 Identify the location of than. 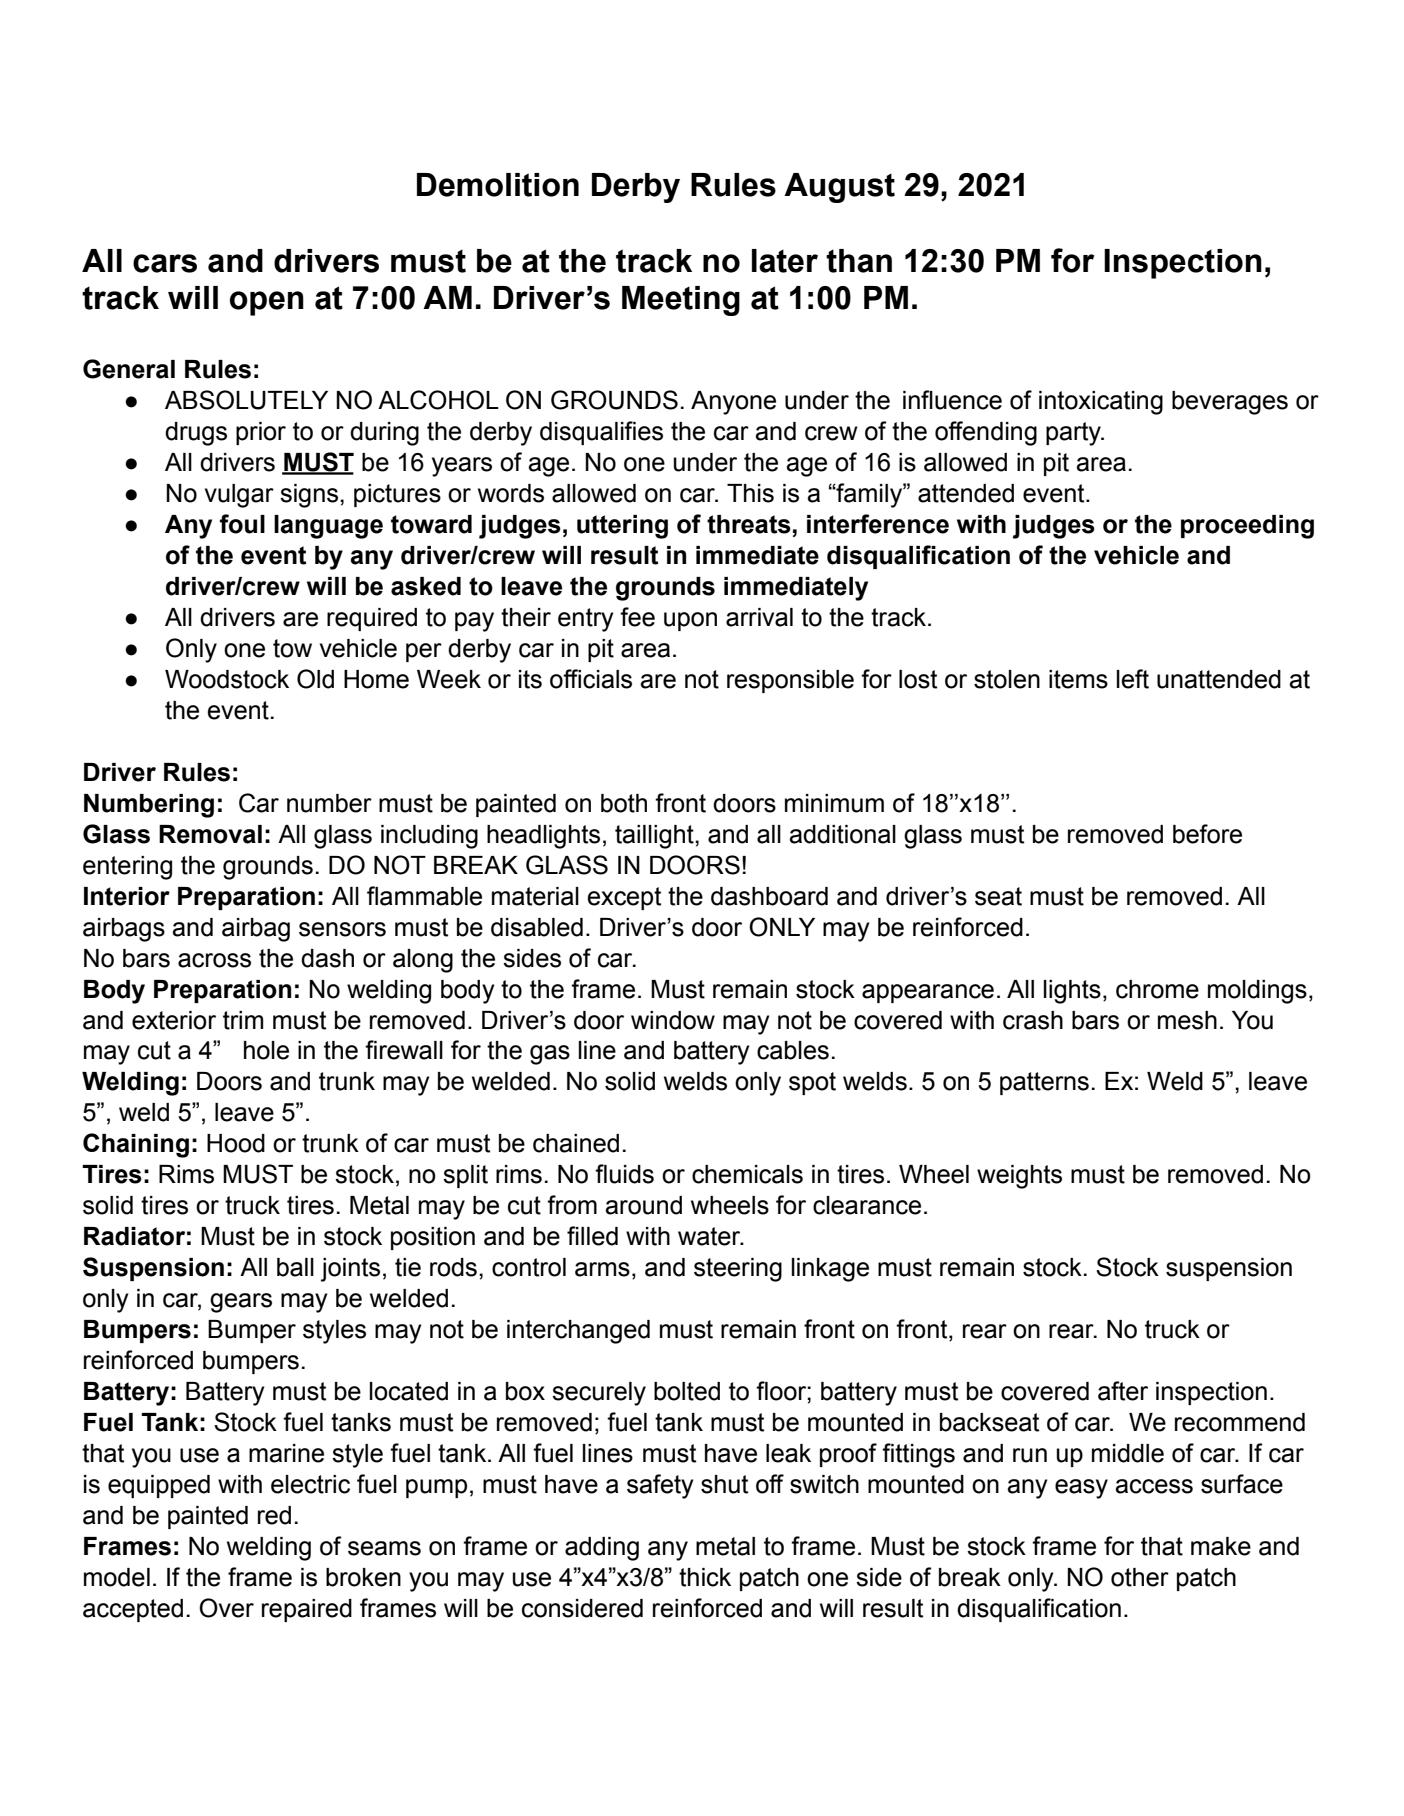
(859, 261).
